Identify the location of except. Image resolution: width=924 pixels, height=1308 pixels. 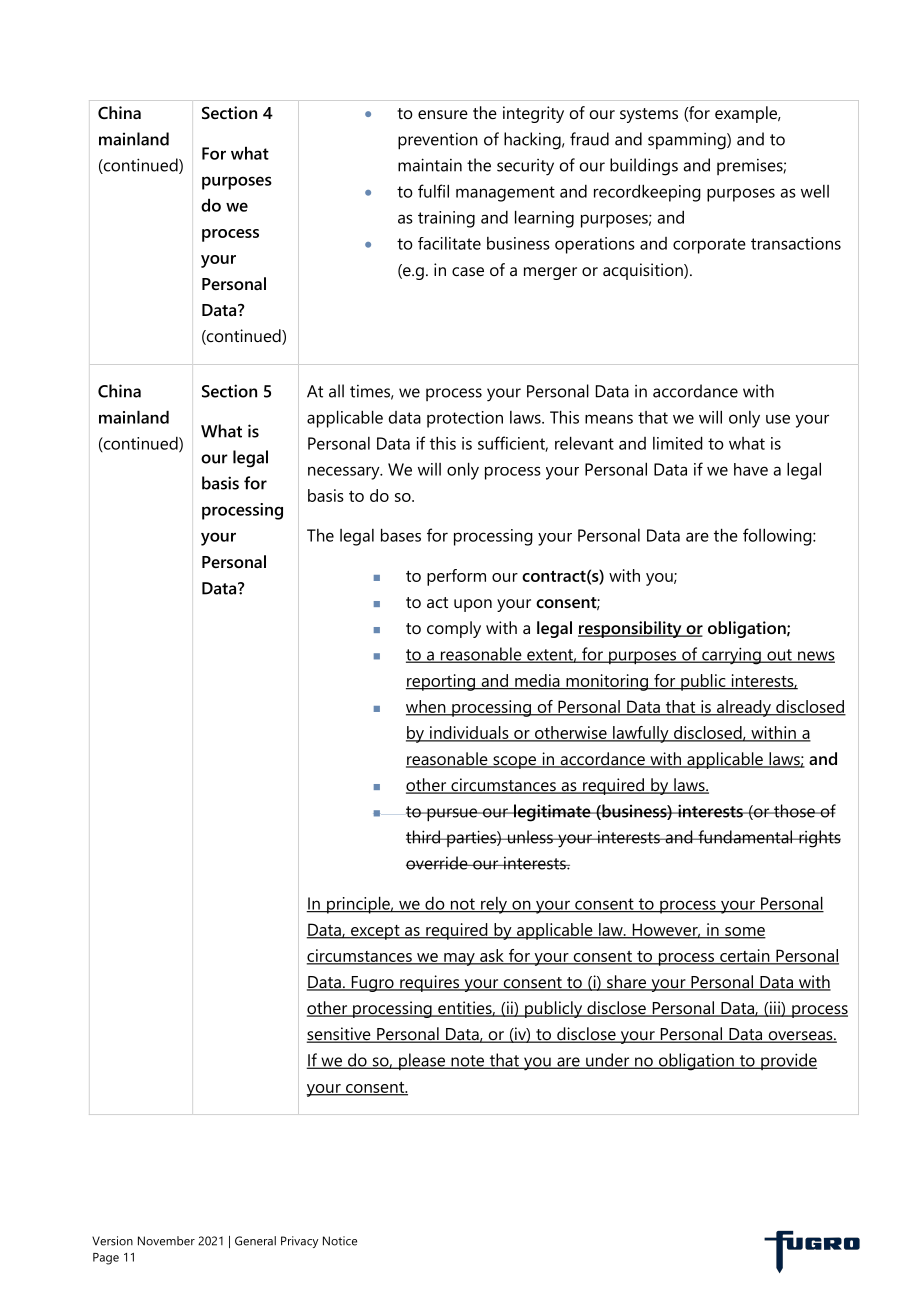
(375, 932).
